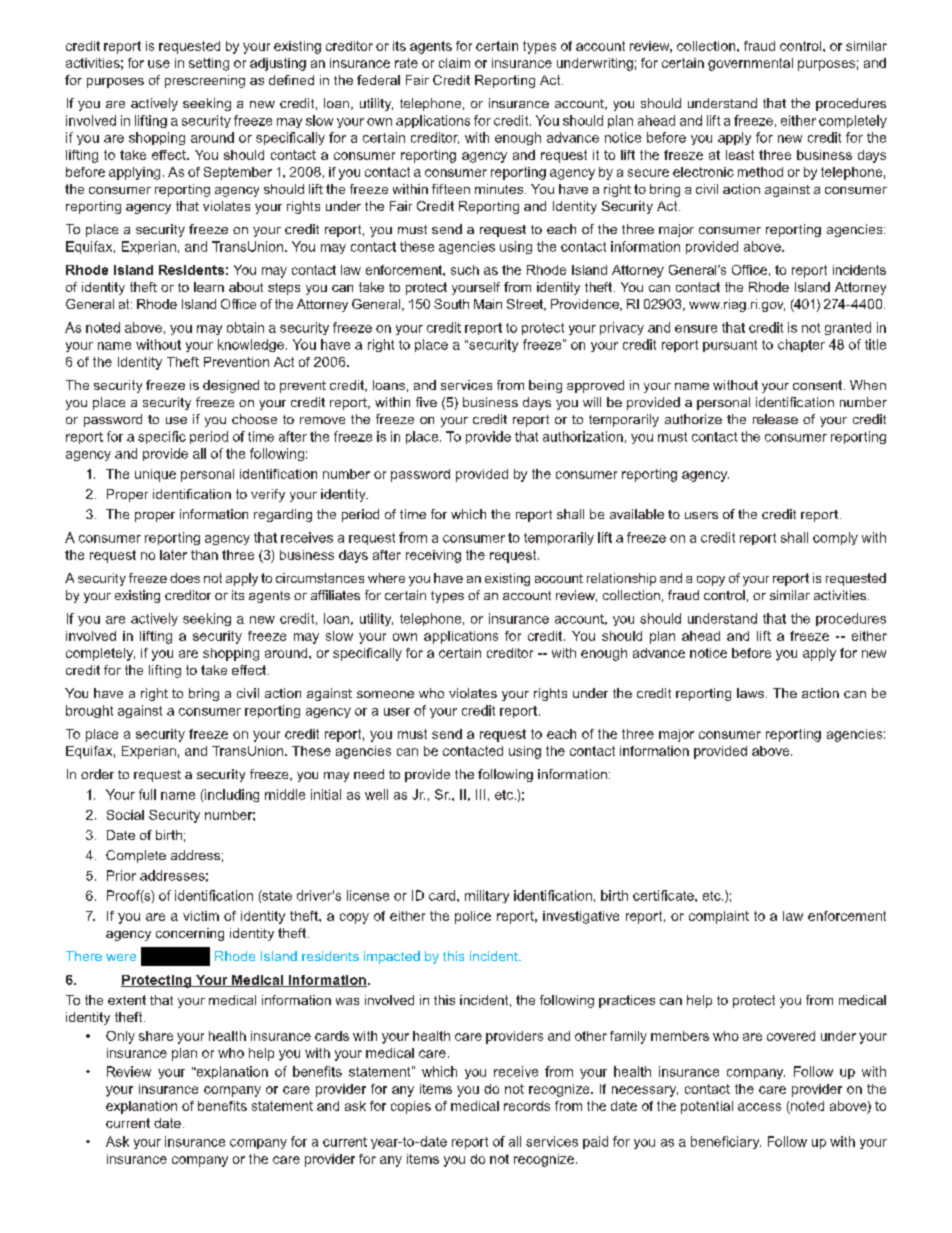 The image size is (952, 1233). I want to click on setting, so click(209, 64).
